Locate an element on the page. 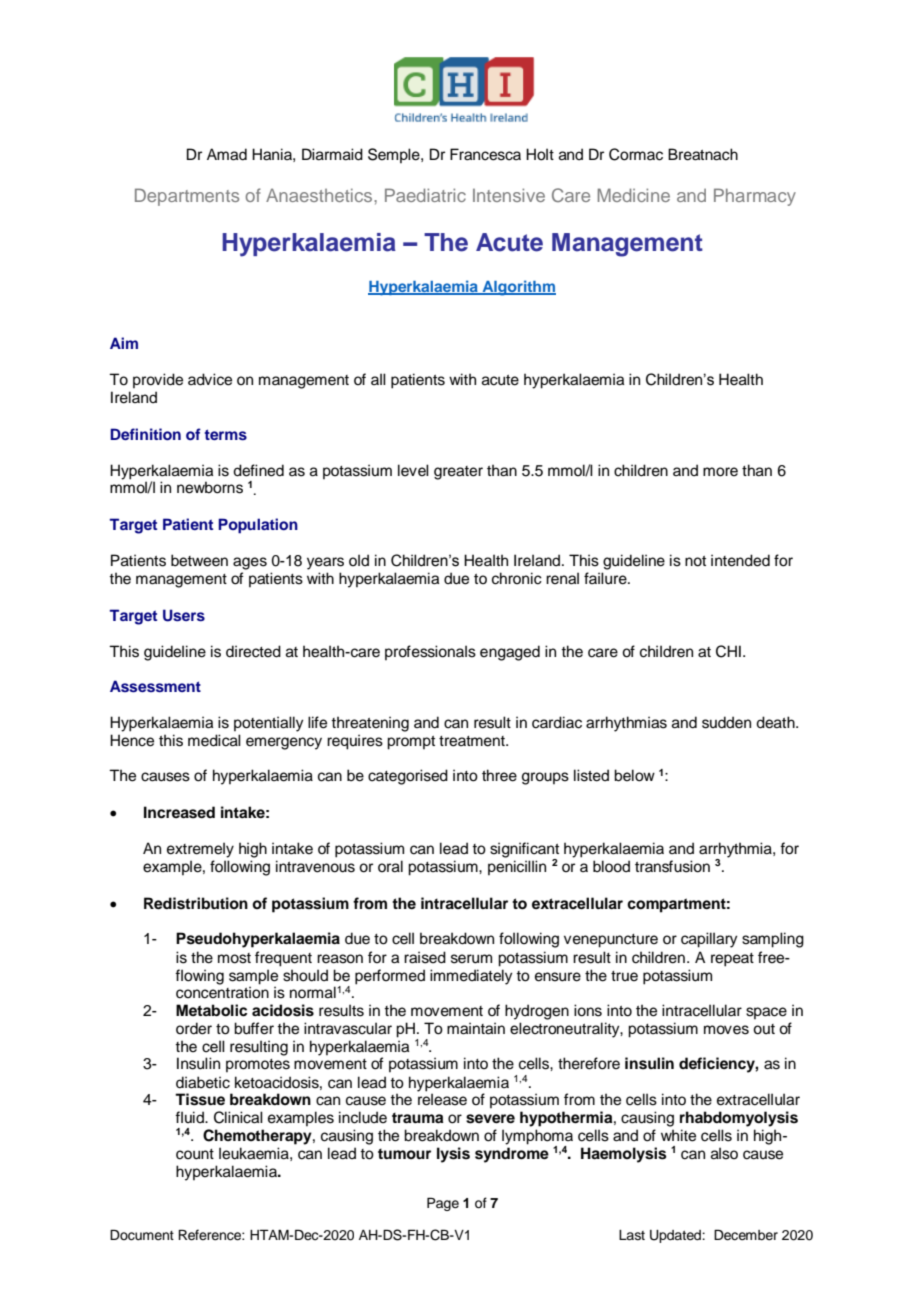  professionals is located at coordinates (430, 652).
